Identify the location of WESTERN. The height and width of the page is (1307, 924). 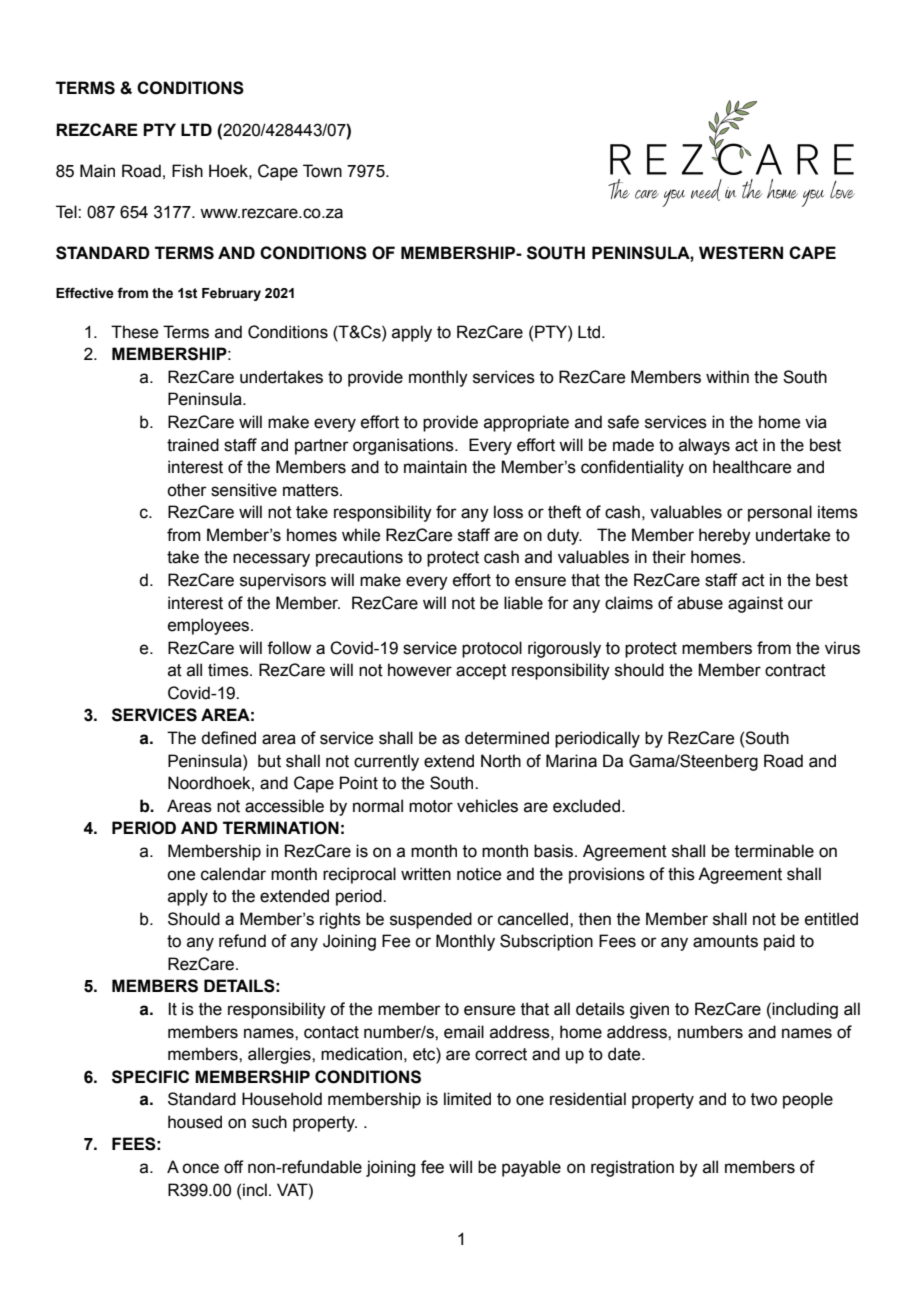
(741, 253).
